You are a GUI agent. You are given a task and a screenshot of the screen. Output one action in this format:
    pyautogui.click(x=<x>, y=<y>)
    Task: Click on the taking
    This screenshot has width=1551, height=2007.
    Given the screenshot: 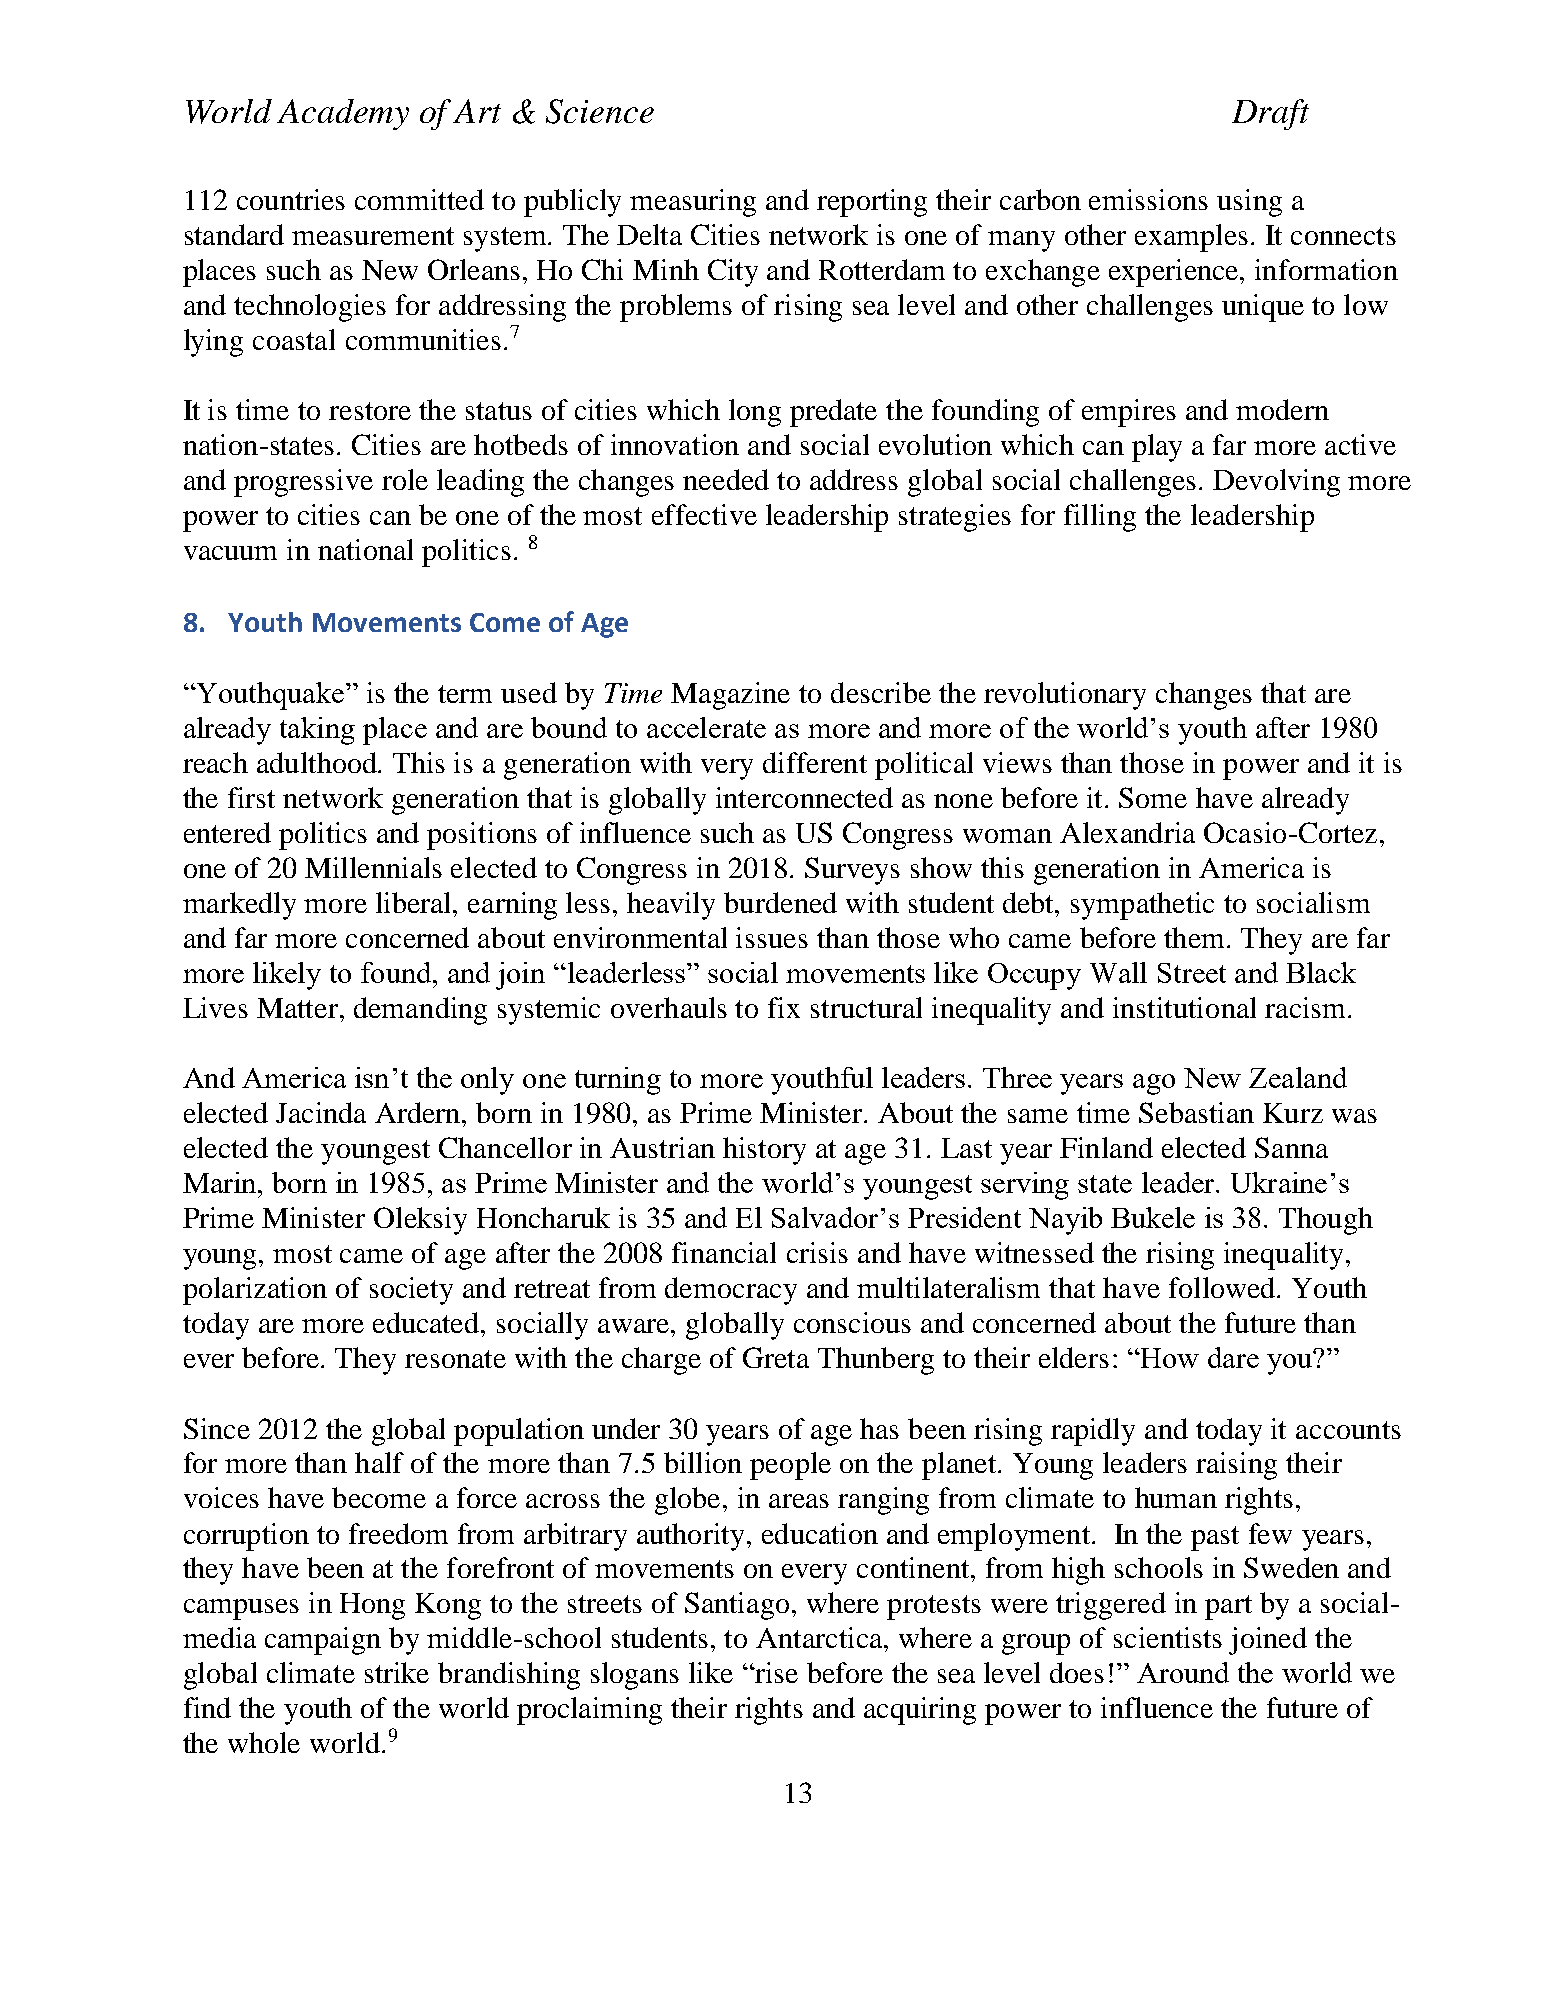 What is the action you would take?
    pyautogui.click(x=317, y=731)
